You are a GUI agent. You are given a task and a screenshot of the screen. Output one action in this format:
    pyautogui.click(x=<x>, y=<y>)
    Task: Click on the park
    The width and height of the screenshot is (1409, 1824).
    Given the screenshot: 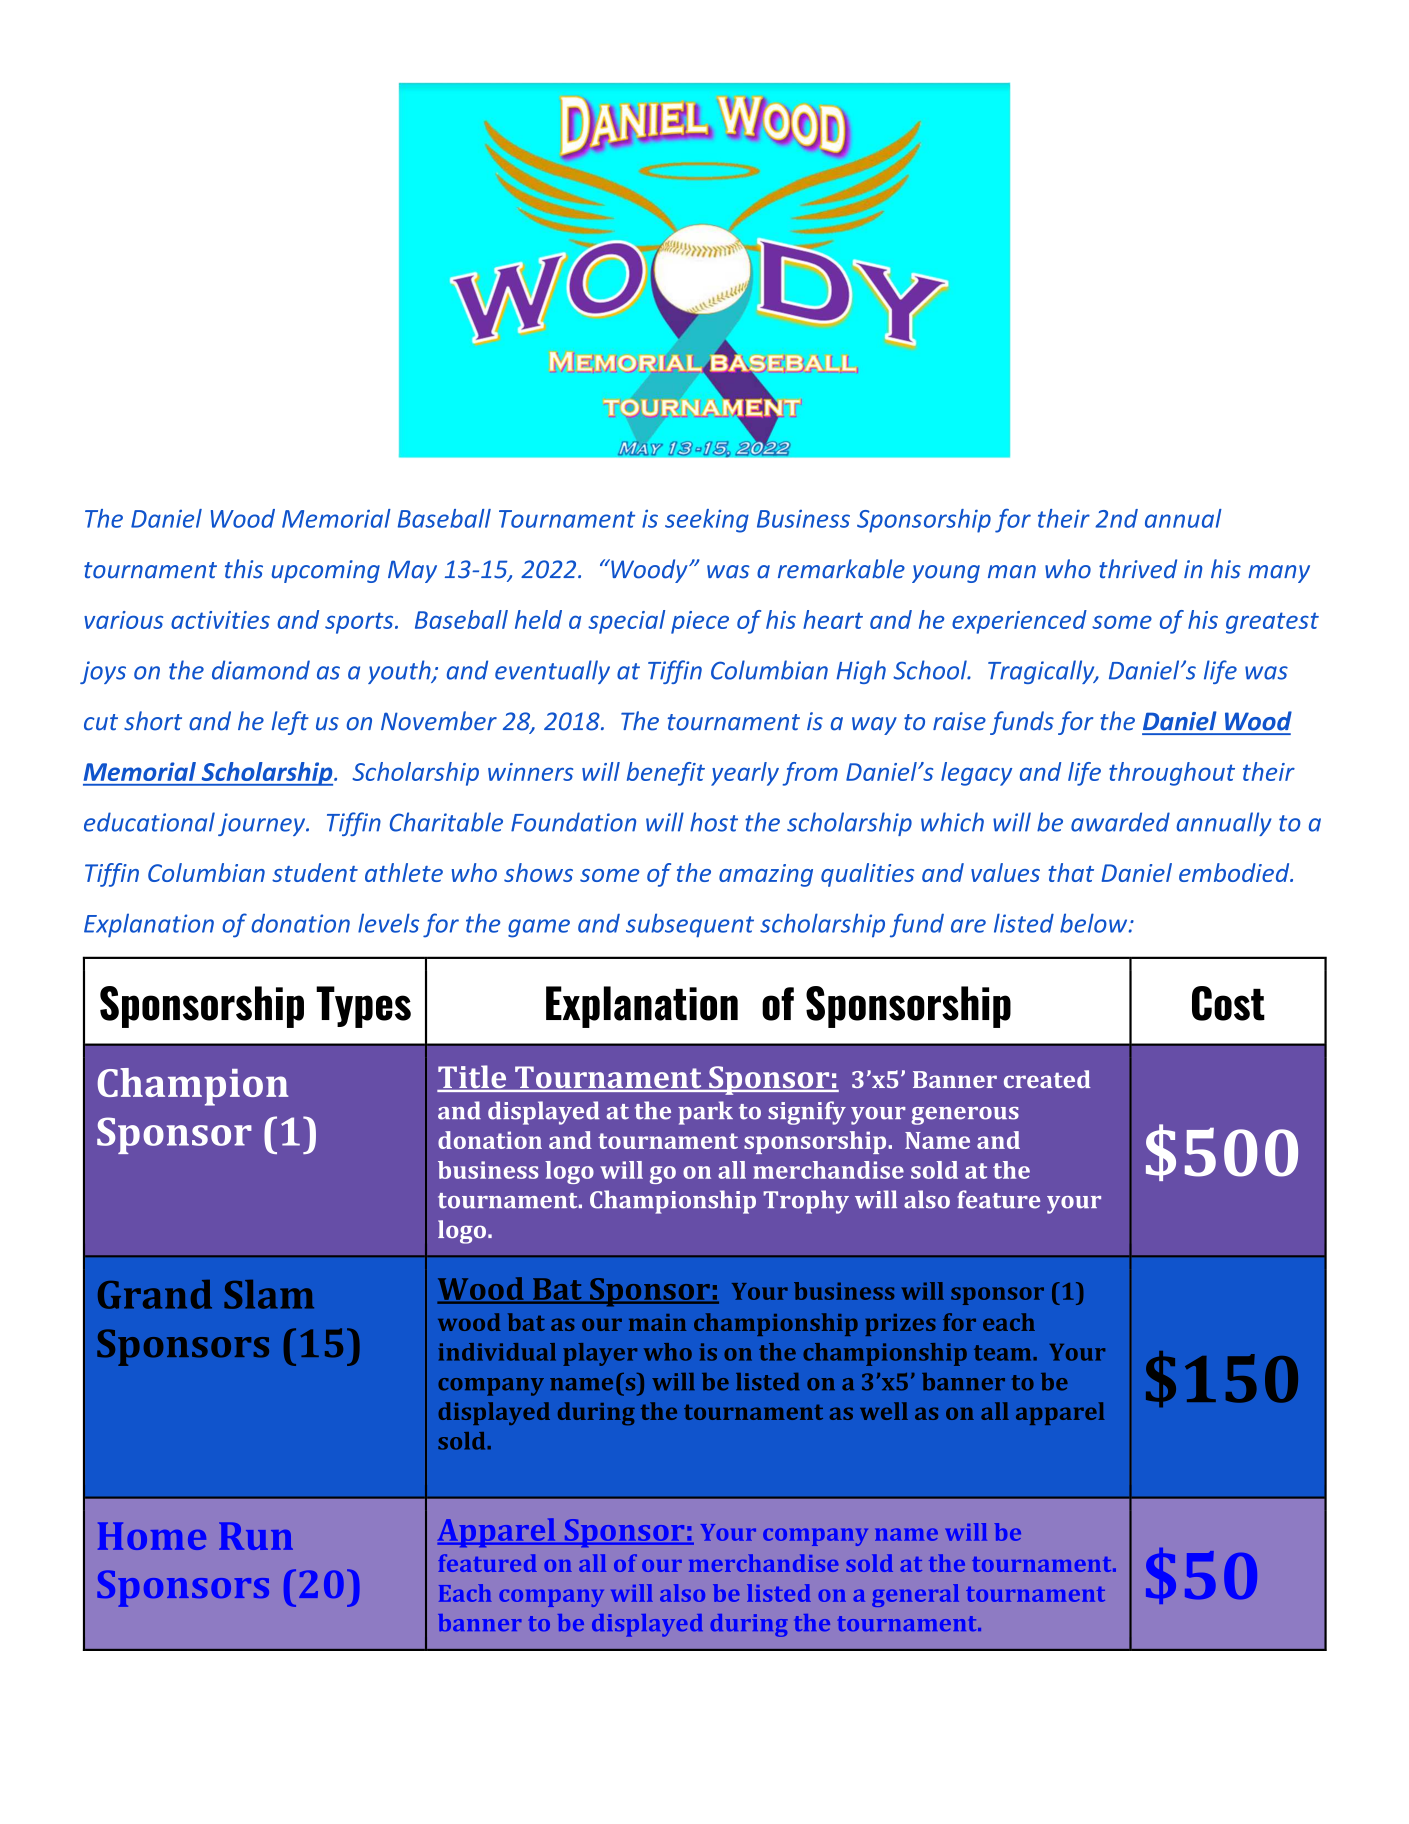 What is the action you would take?
    pyautogui.click(x=705, y=1113)
